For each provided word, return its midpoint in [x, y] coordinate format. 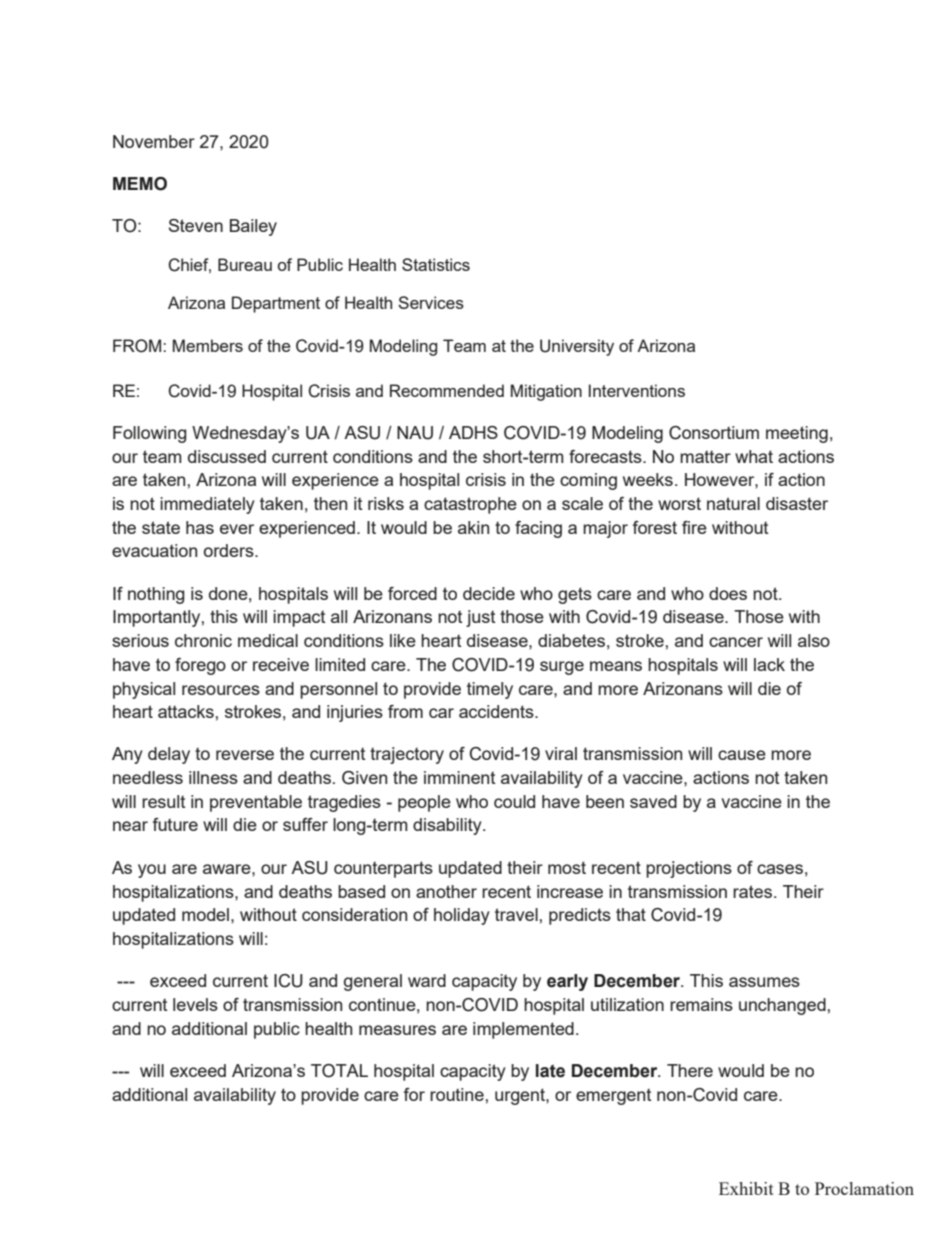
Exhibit [746, 1188]
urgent [521, 1096]
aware [228, 869]
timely [490, 690]
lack [769, 664]
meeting [797, 434]
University [577, 347]
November [154, 141]
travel [516, 914]
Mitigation [546, 392]
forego [200, 666]
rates [752, 891]
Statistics [436, 264]
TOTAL [339, 1071]
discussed [227, 456]
